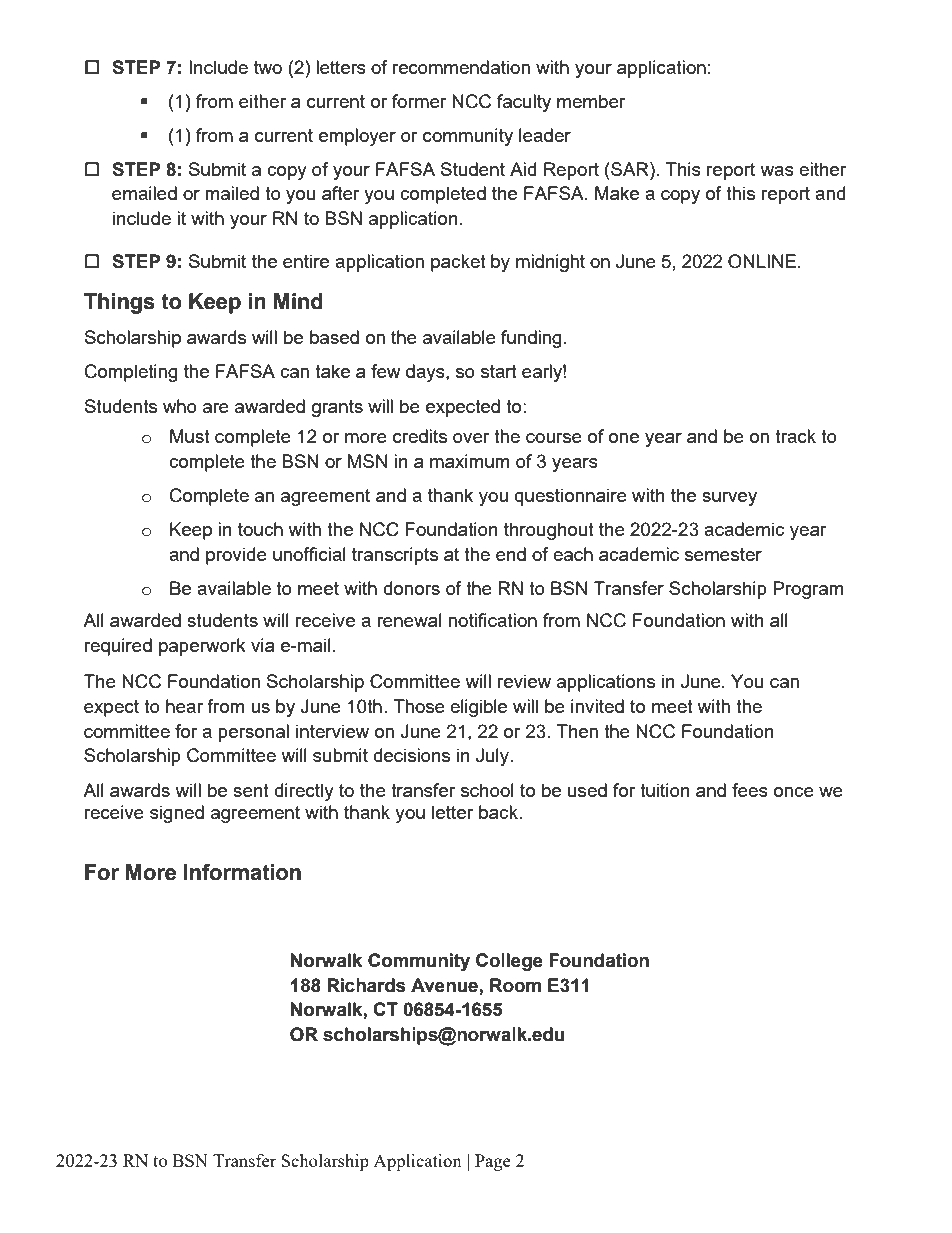  What do you see at coordinates (469, 461) in the image?
I see `maximum` at bounding box center [469, 461].
